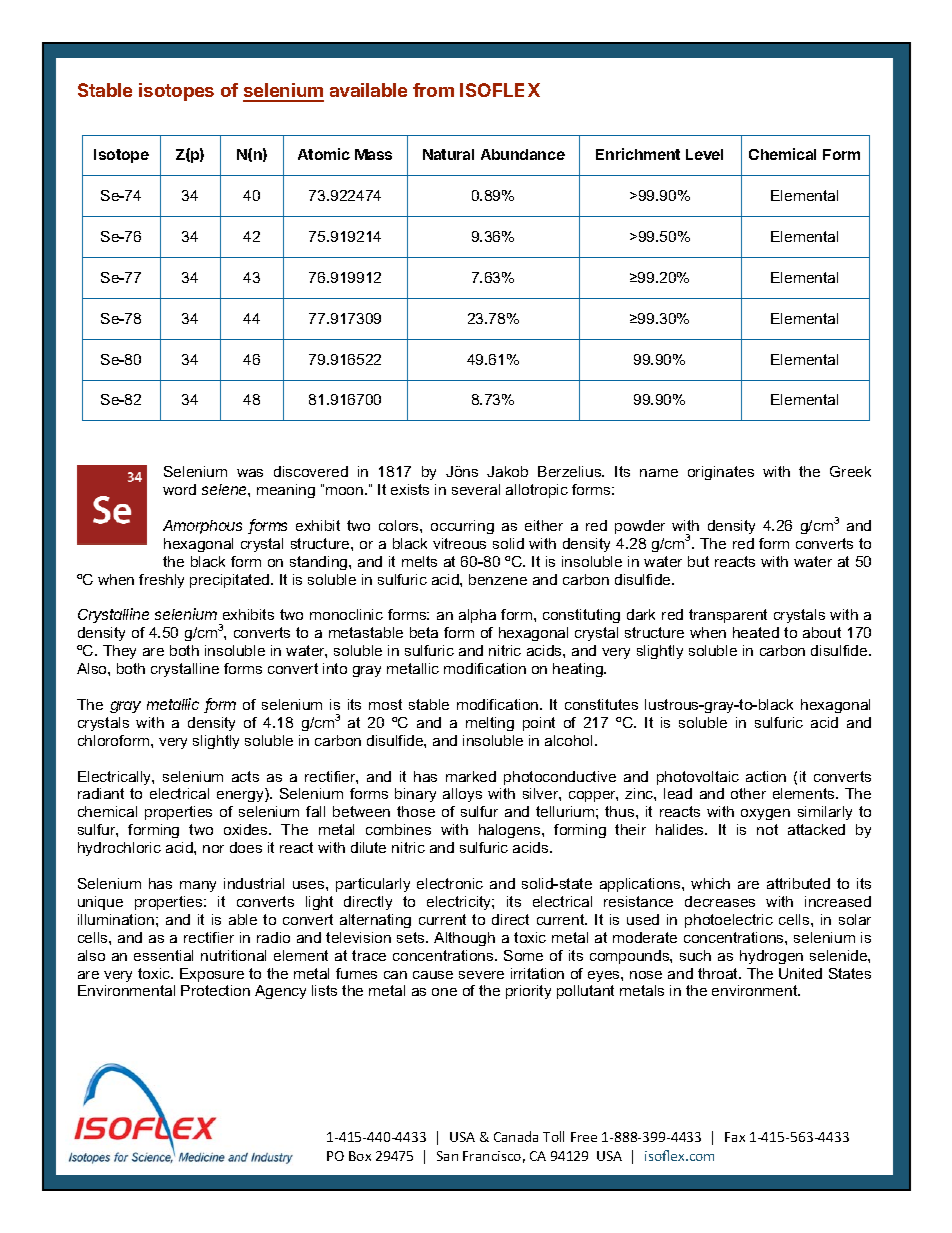  Describe the element at coordinates (704, 154) in the document. I see `Level` at that location.
